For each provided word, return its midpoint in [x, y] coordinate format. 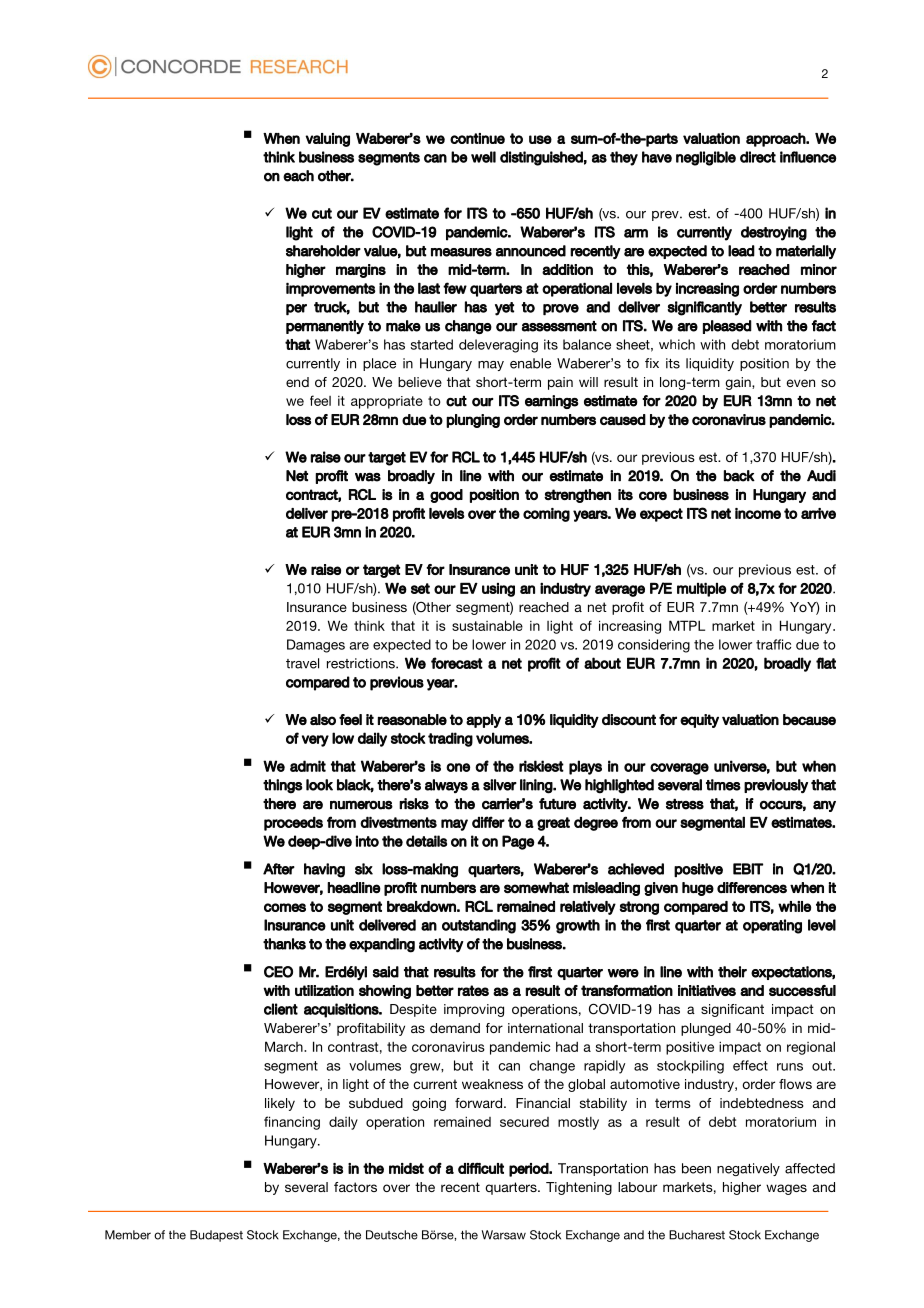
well [483, 157]
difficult [481, 1168]
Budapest [216, 1236]
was [368, 477]
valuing [327, 140]
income [758, 513]
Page [518, 842]
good [446, 496]
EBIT [748, 869]
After [279, 869]
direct [758, 157]
